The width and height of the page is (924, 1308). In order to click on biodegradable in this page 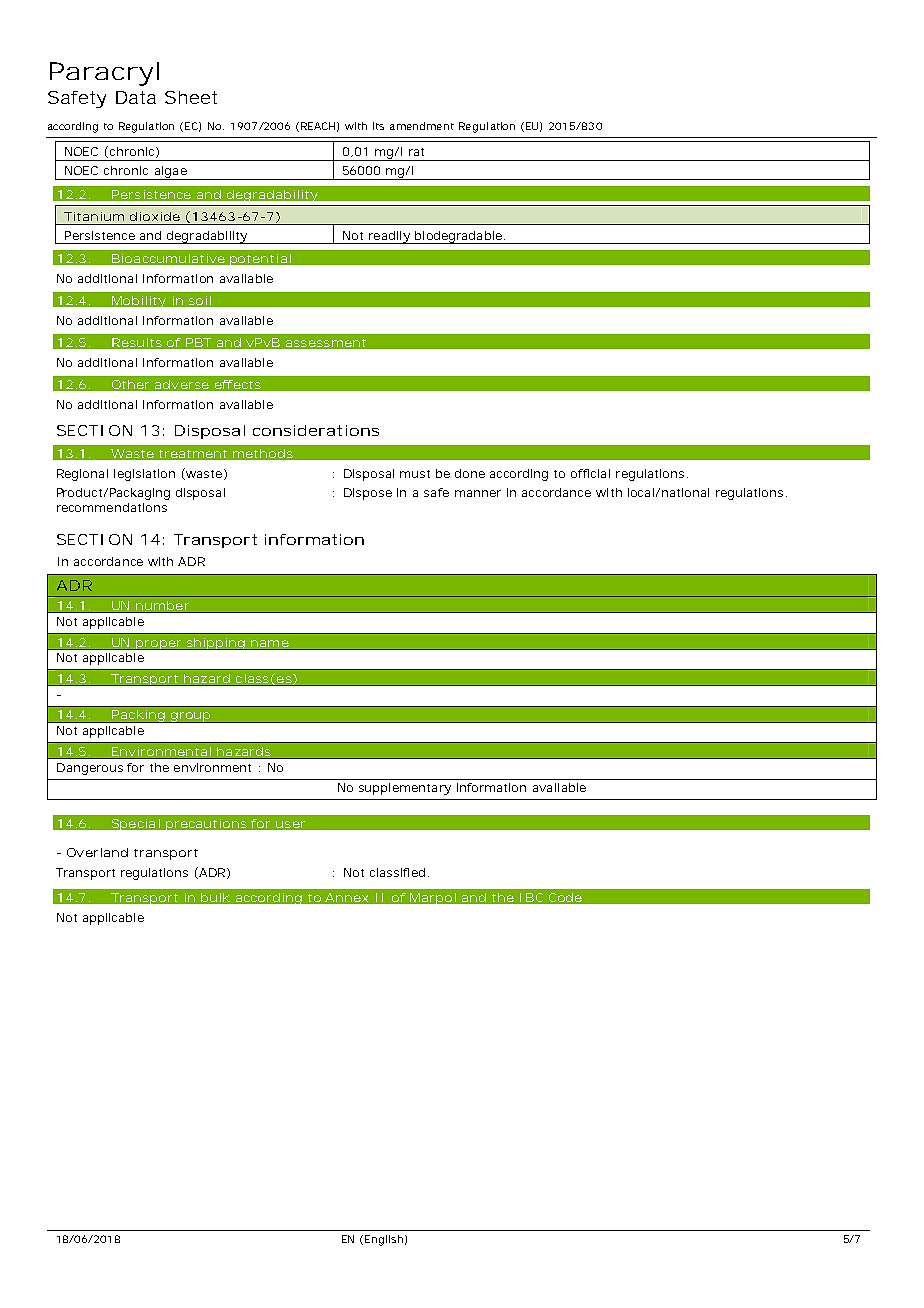, I will do `click(459, 237)`.
